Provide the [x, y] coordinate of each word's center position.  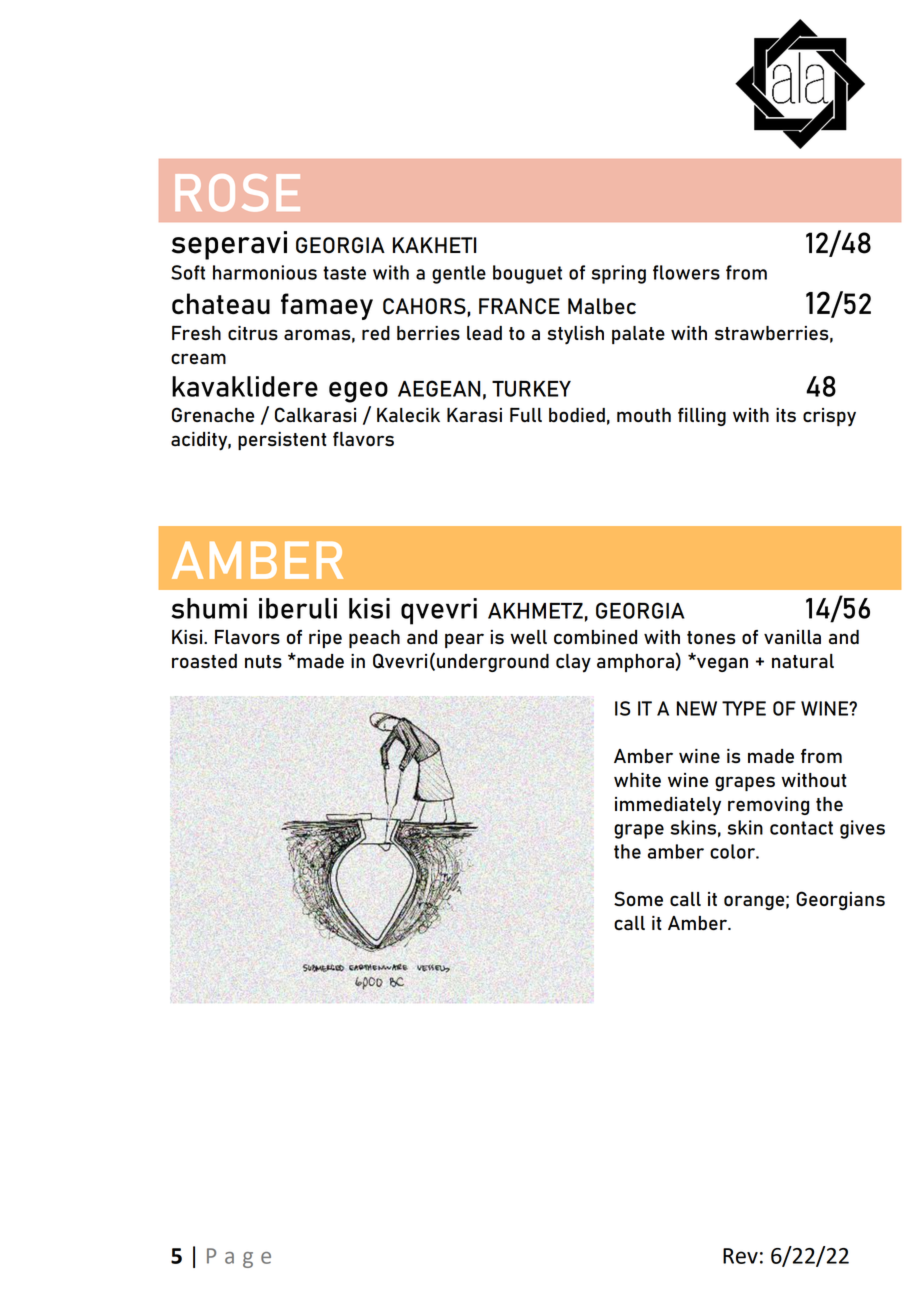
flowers [686, 272]
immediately [668, 806]
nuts [263, 661]
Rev [740, 1256]
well [528, 637]
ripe [325, 639]
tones [711, 637]
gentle [459, 274]
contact [801, 828]
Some [638, 898]
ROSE [237, 192]
